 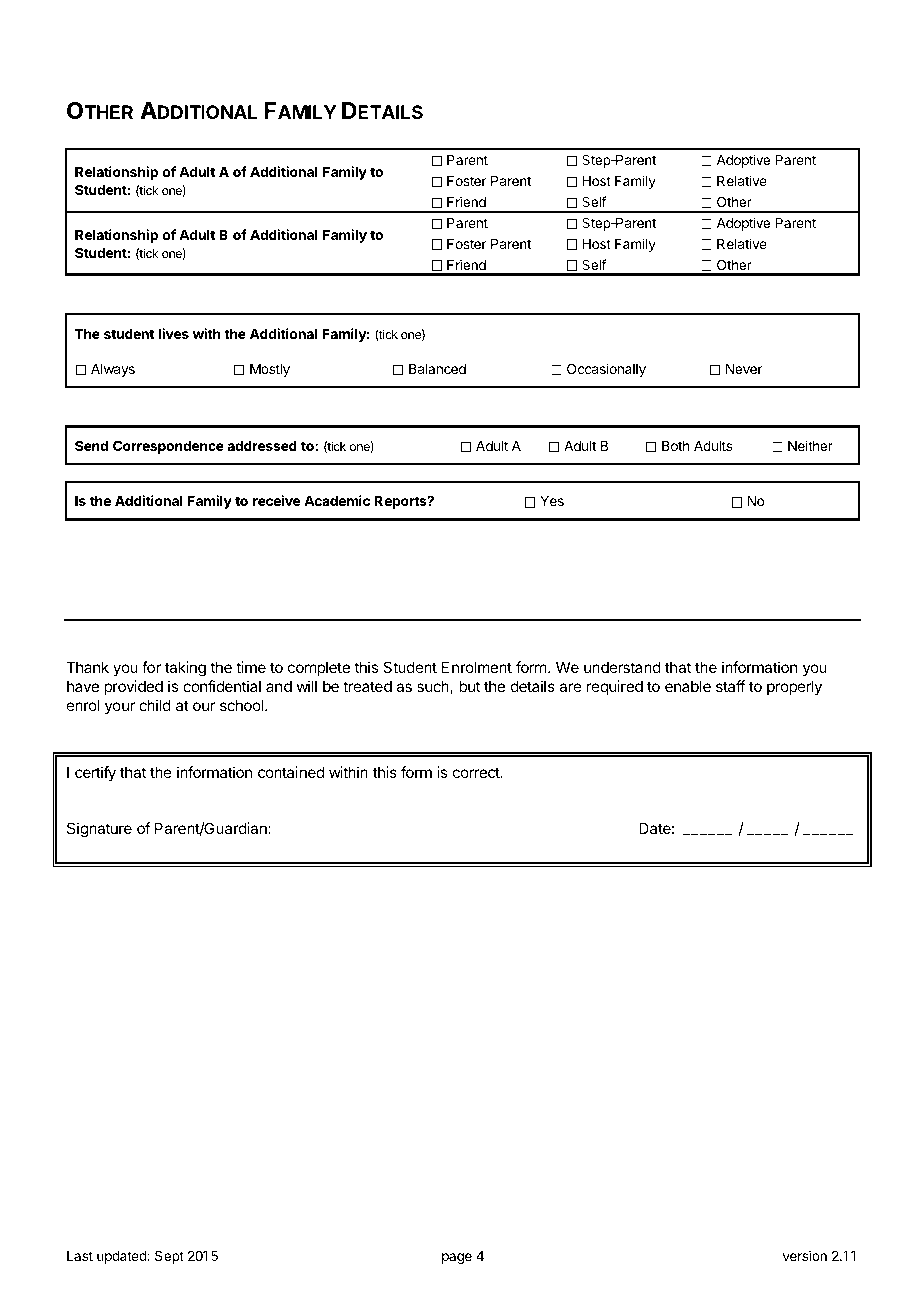 What do you see at coordinates (688, 686) in the screenshot?
I see `enable` at bounding box center [688, 686].
